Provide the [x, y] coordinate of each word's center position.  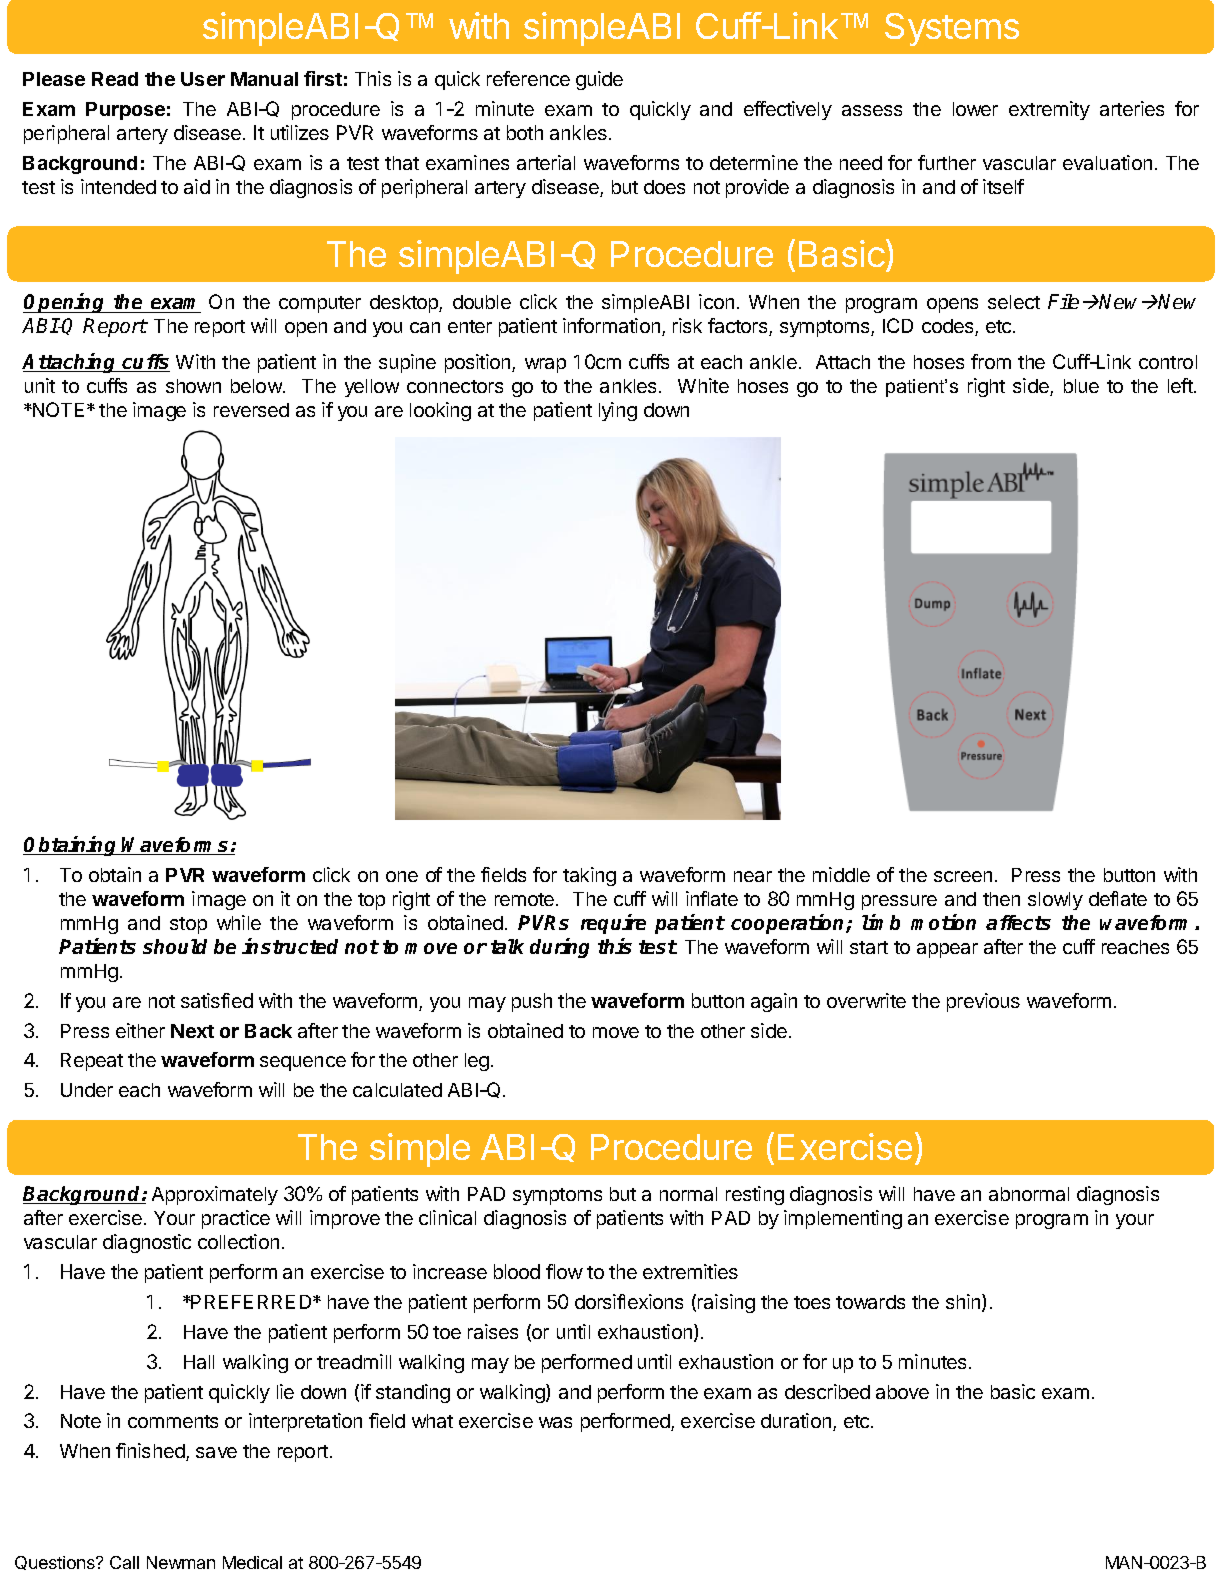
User [203, 79]
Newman [181, 1562]
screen [963, 876]
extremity [1049, 110]
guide [599, 80]
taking [589, 876]
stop [188, 925]
